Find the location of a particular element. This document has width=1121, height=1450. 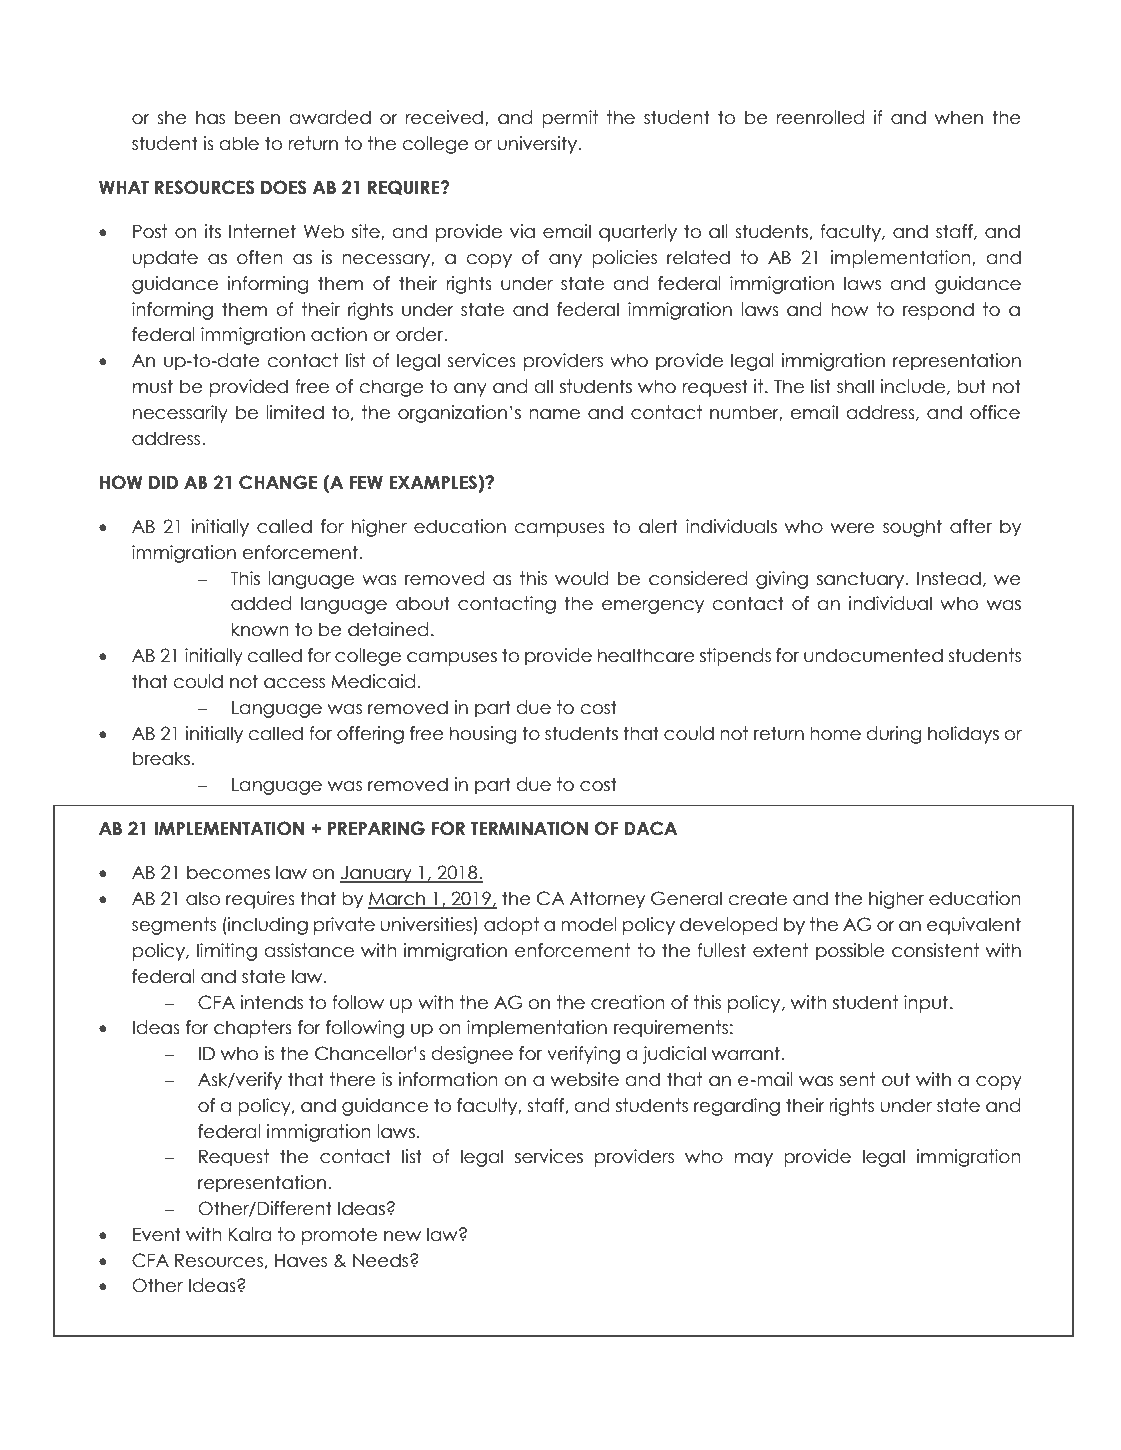

when is located at coordinates (959, 117).
